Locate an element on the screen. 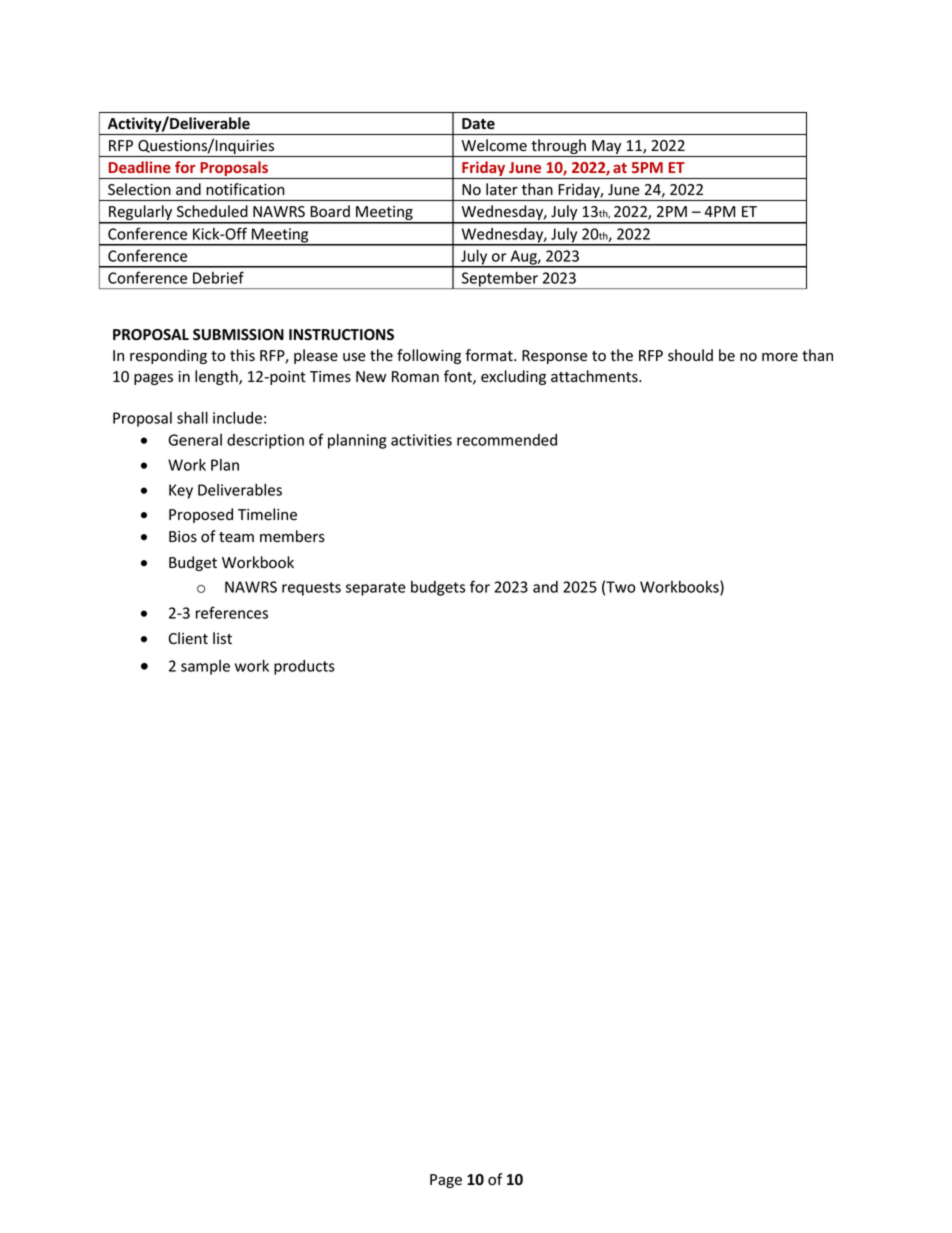 This screenshot has height=1233, width=952. Welcome is located at coordinates (494, 145).
